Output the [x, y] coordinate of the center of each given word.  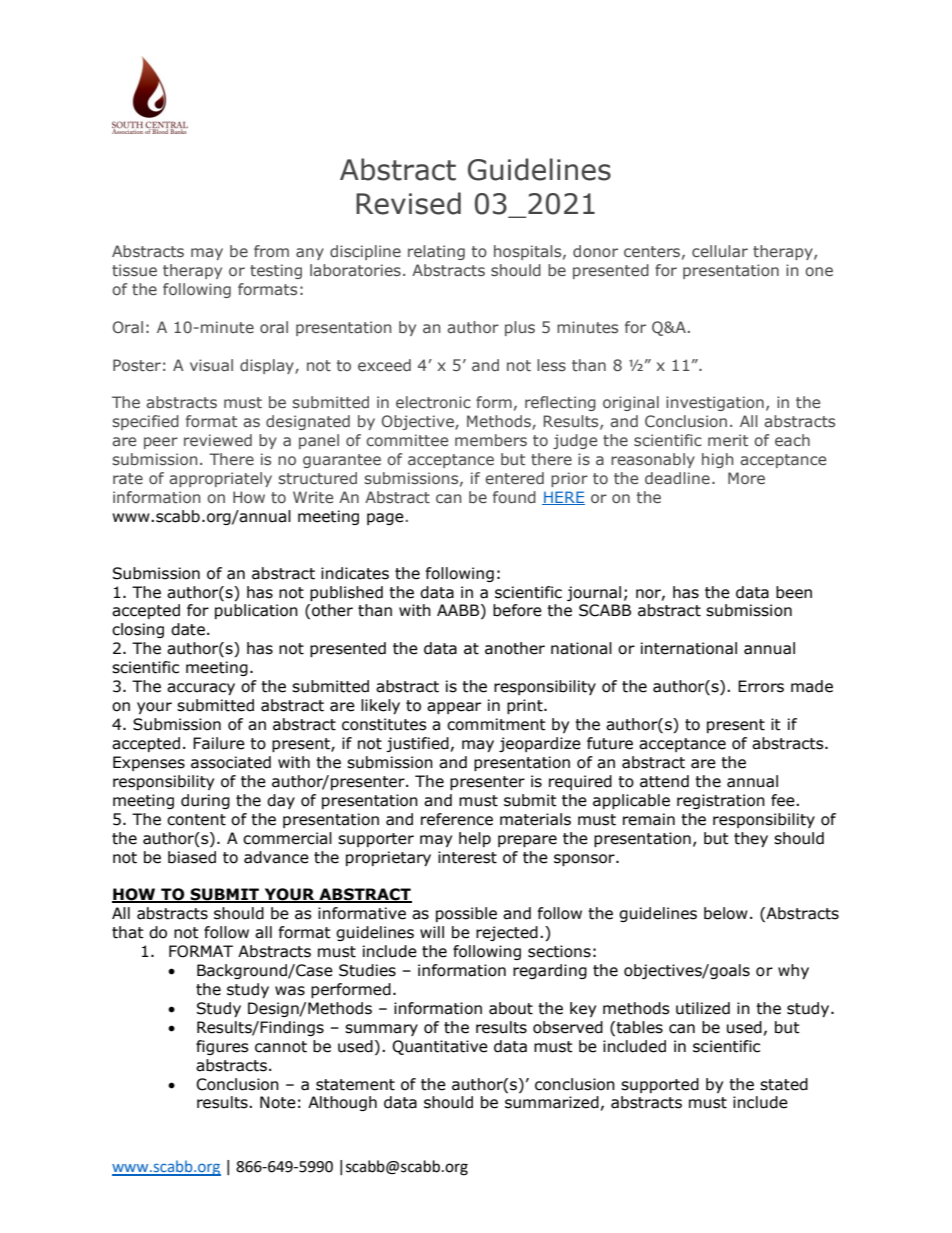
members [491, 440]
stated [784, 1084]
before [517, 610]
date [188, 629]
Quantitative [440, 1047]
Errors [761, 686]
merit [728, 440]
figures [222, 1047]
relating [436, 252]
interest [467, 857]
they [751, 839]
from [271, 251]
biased [192, 857]
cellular [720, 251]
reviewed [218, 440]
